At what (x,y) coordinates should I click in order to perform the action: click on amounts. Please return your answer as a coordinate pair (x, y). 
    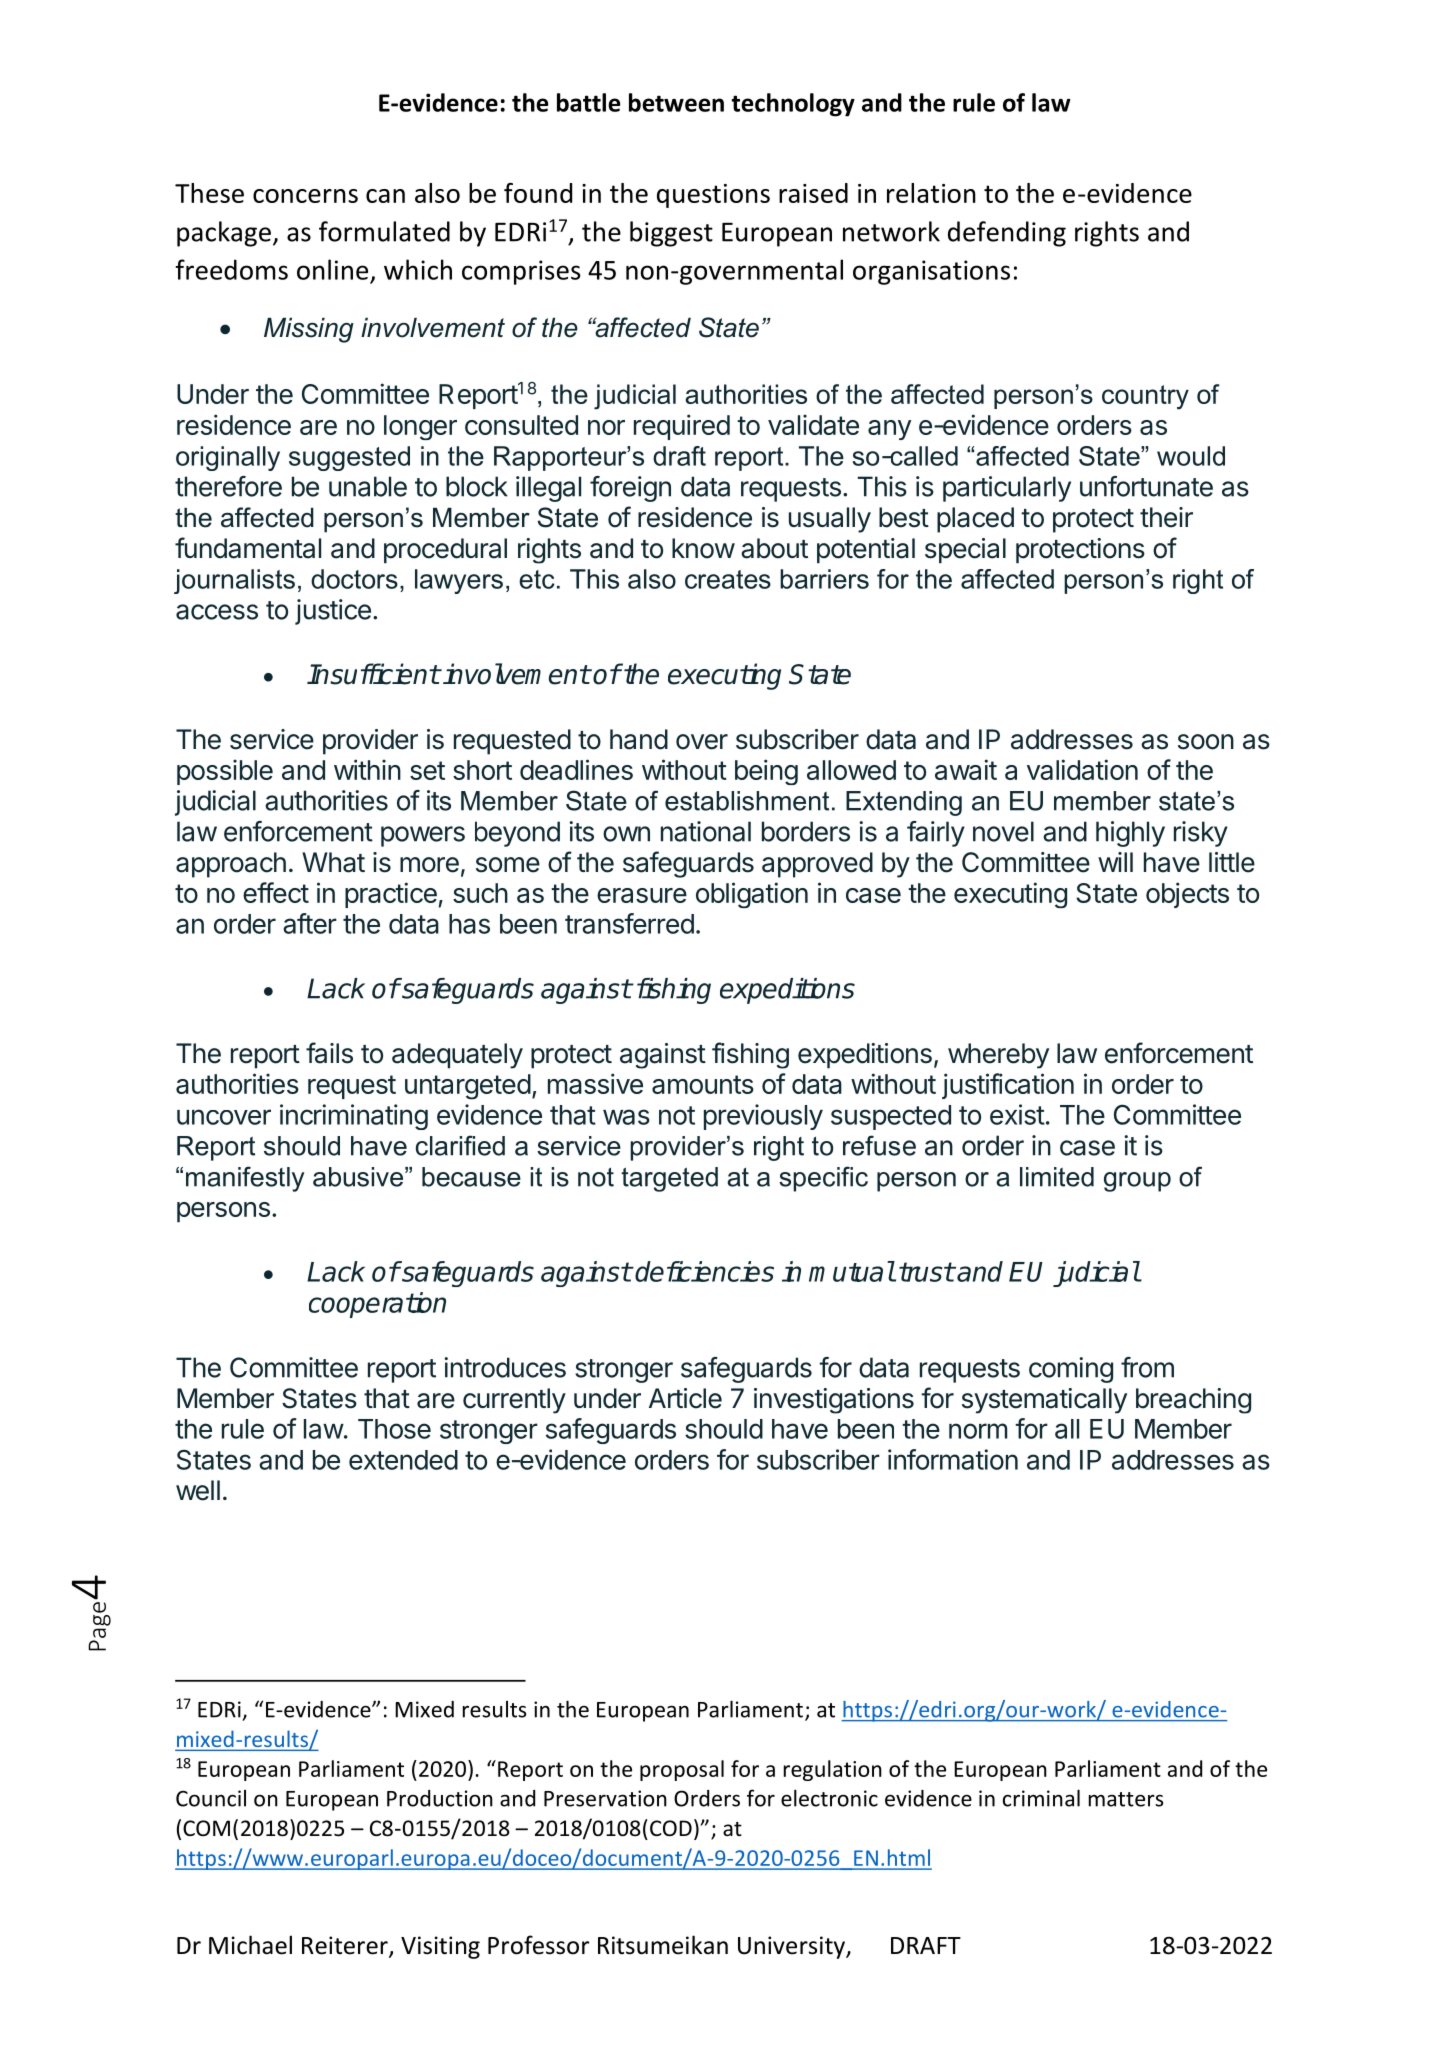
    Looking at the image, I should click on (703, 1084).
